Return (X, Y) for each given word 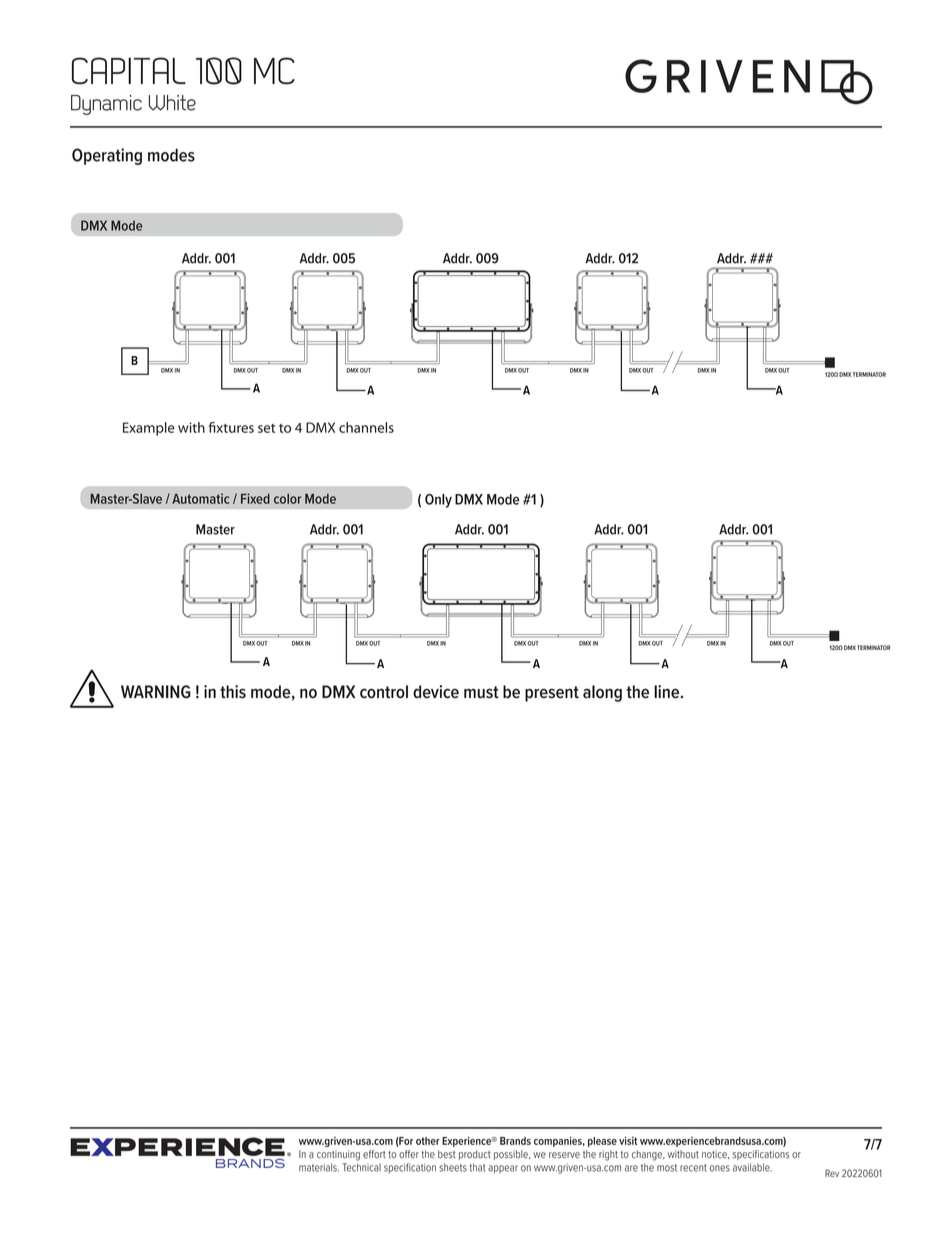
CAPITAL (129, 70)
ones (719, 1168)
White (172, 103)
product (475, 1155)
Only (438, 501)
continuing (338, 1155)
